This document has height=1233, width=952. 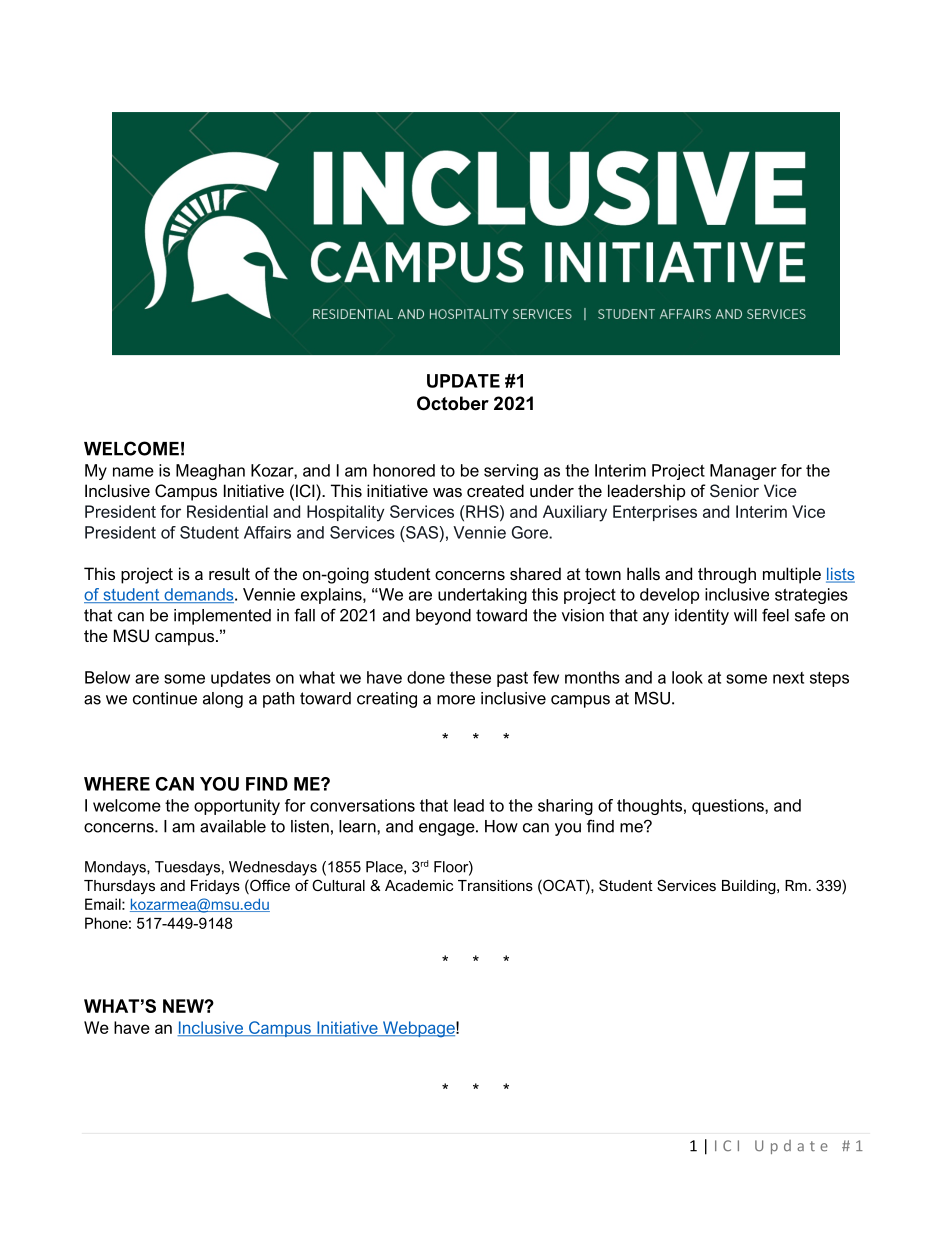 What do you see at coordinates (750, 887) in the document?
I see `Building` at bounding box center [750, 887].
